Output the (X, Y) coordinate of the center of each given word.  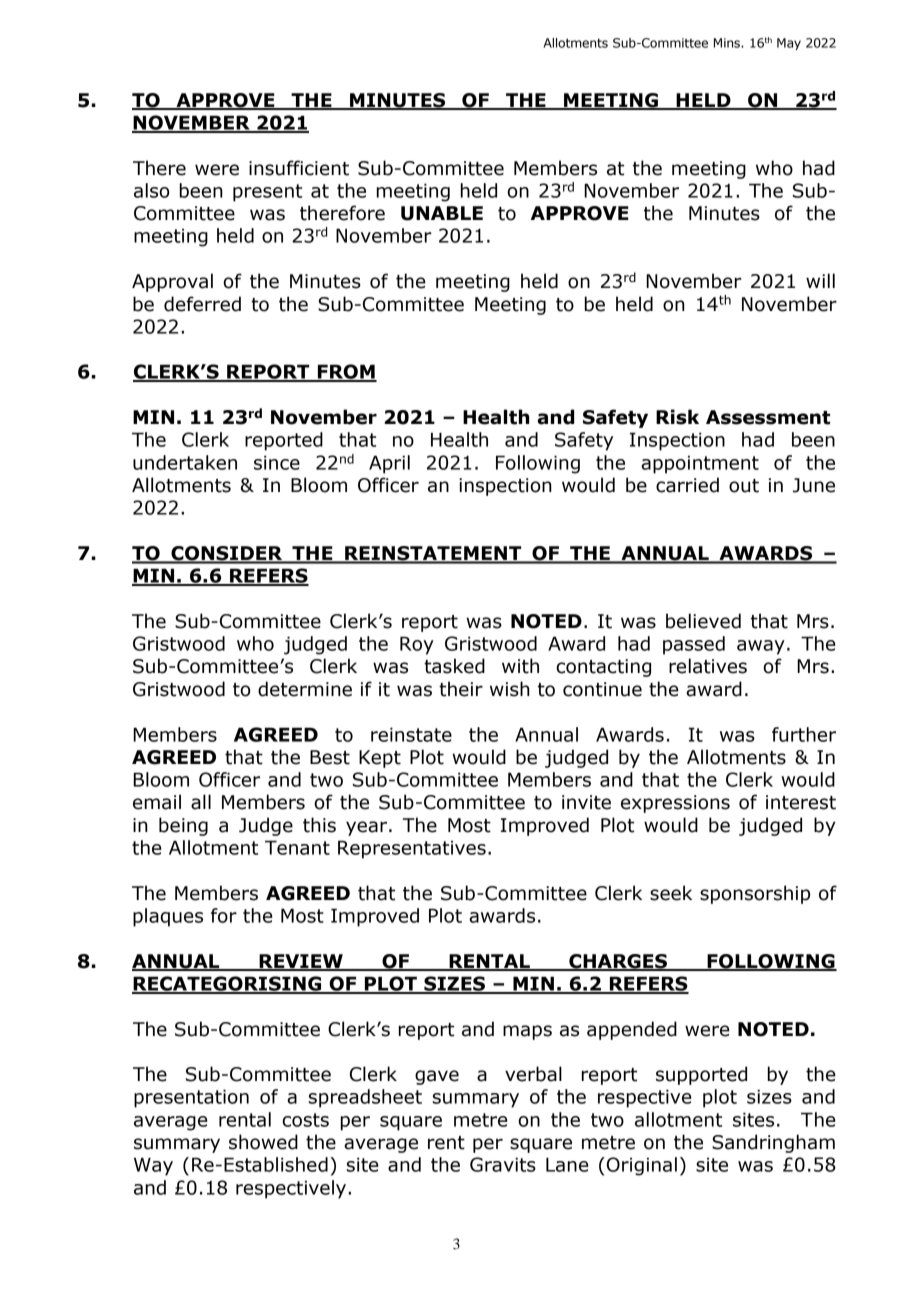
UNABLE (442, 213)
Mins (728, 43)
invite (586, 802)
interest (801, 802)
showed (263, 1142)
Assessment (768, 417)
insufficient (299, 168)
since (277, 462)
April (389, 464)
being (183, 826)
